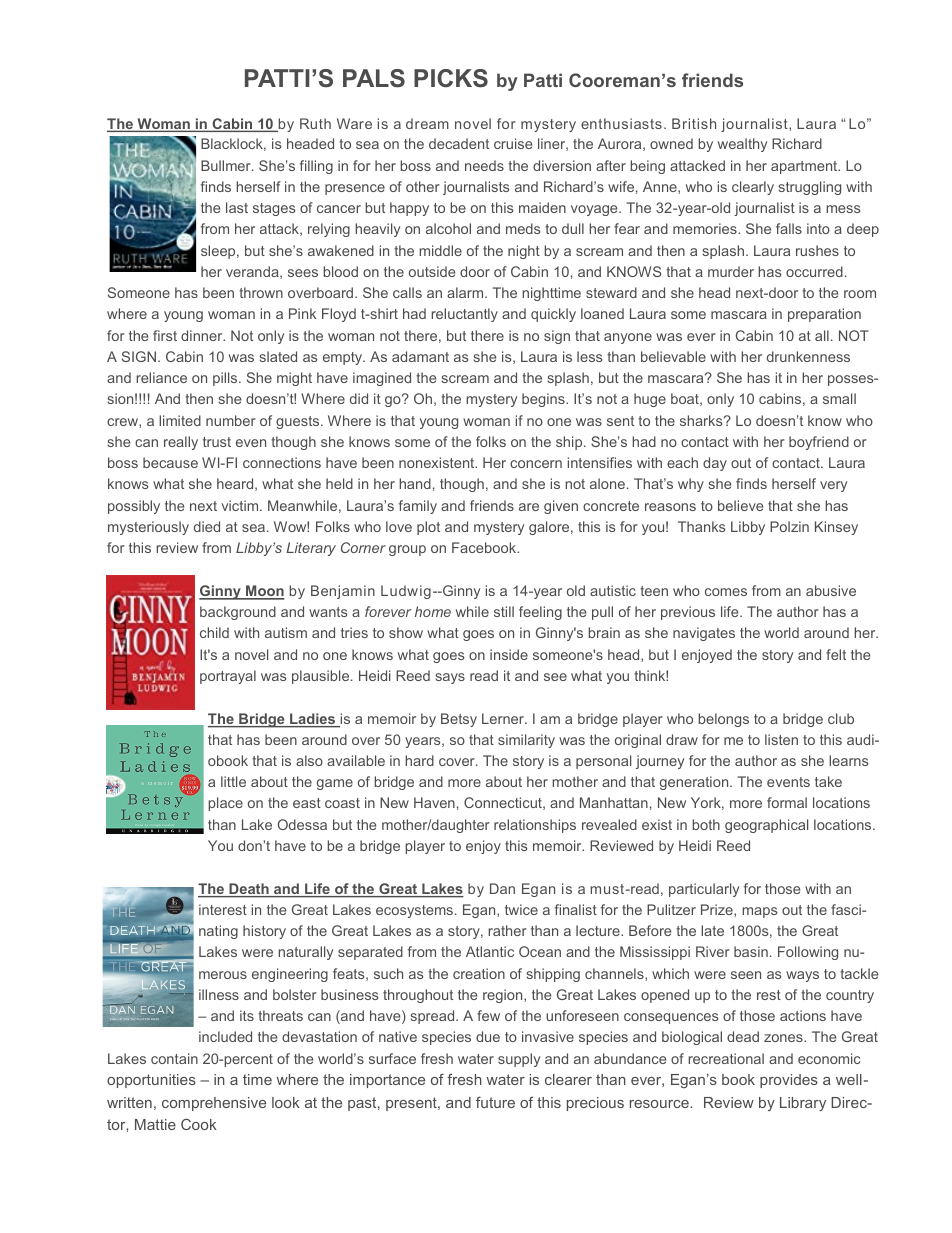 This screenshot has height=1233, width=952. Describe the element at coordinates (742, 145) in the screenshot. I see `wealthy` at that location.
